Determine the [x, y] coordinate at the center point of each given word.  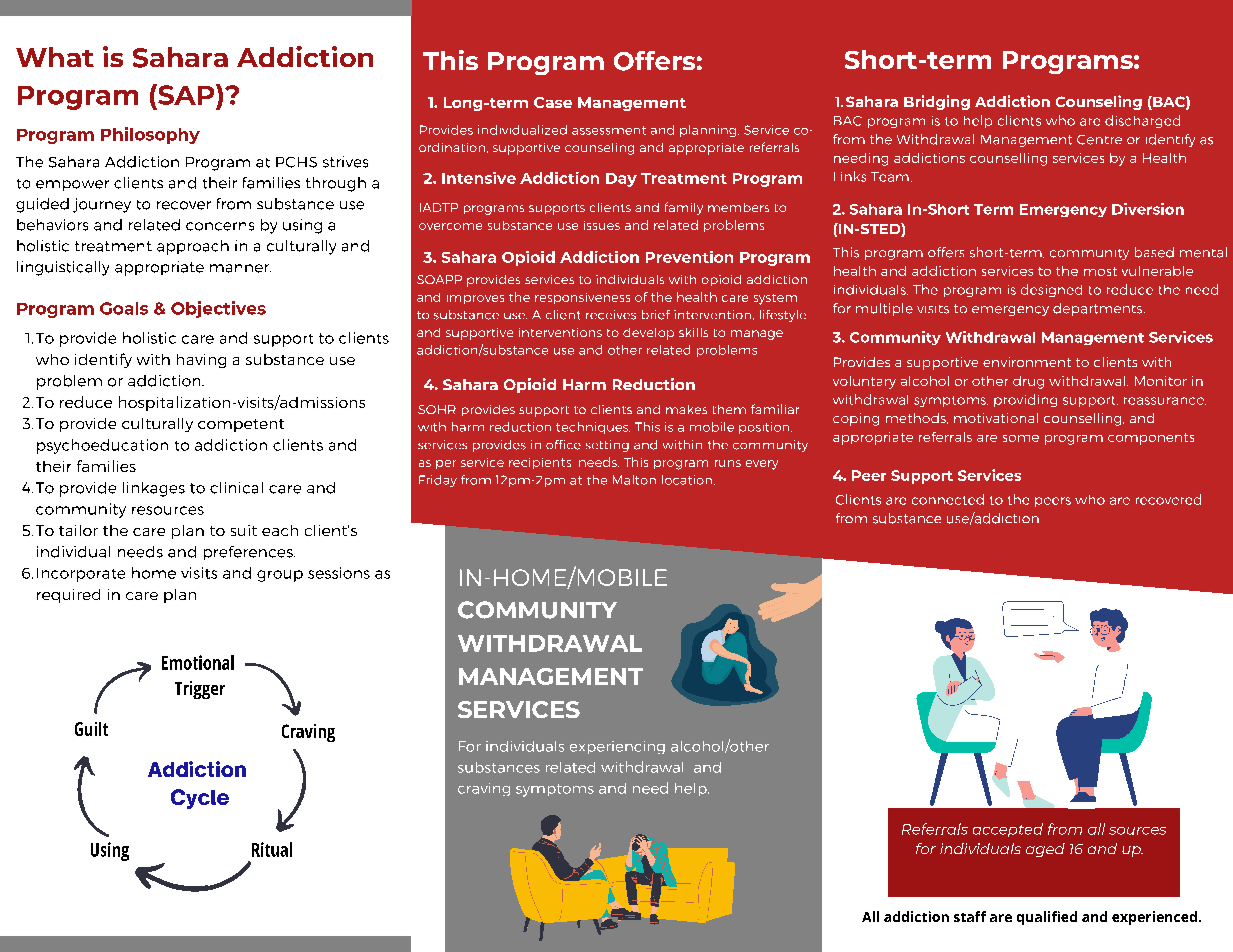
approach [193, 247]
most [1100, 271]
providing [1025, 400]
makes [686, 409]
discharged [1142, 121]
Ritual [272, 849]
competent [241, 425]
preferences [249, 553]
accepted [1008, 830]
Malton [634, 480]
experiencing [617, 747]
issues [602, 225]
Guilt [91, 729]
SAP [186, 94]
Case [553, 102]
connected [948, 499]
